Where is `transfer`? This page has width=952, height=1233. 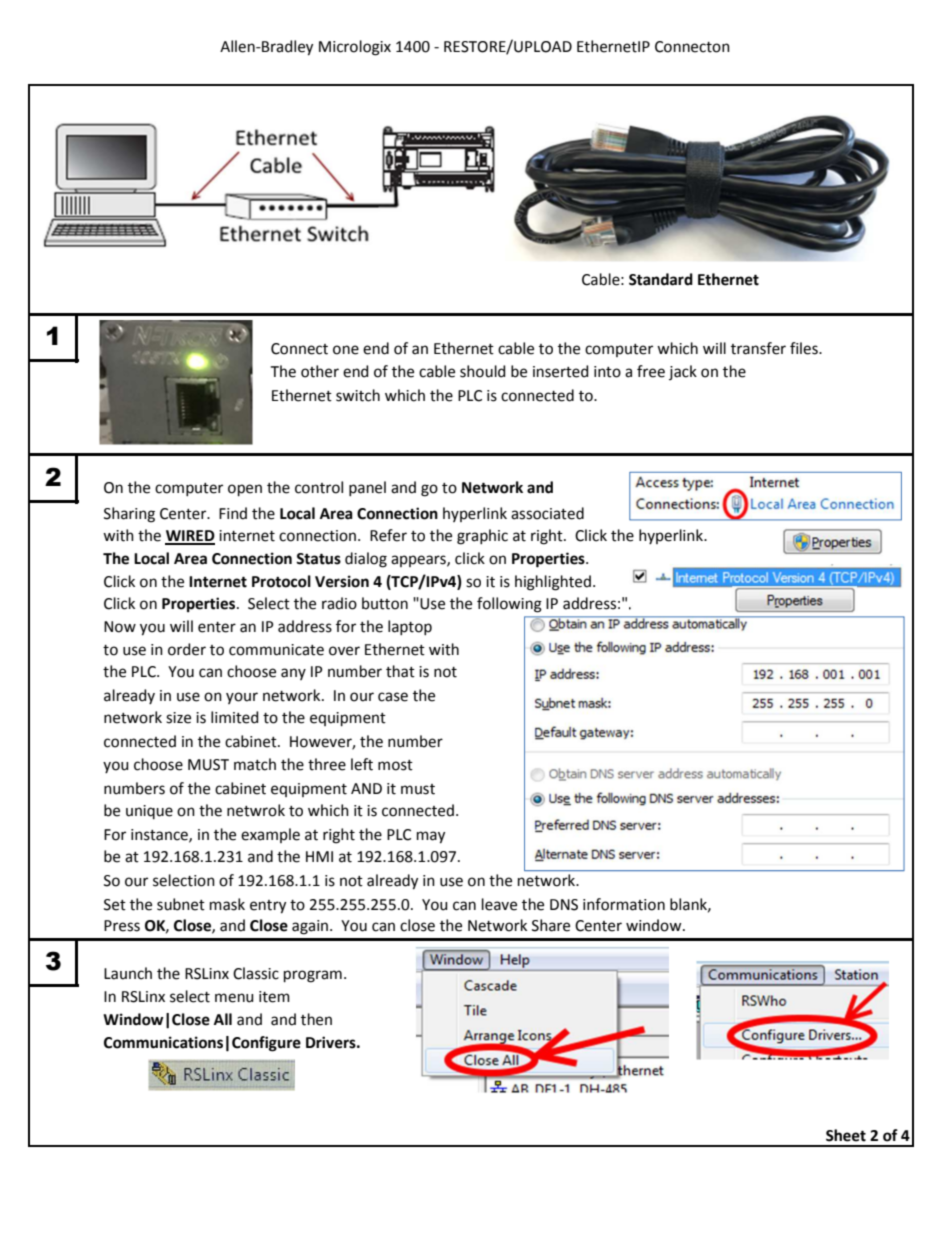
transfer is located at coordinates (758, 348).
